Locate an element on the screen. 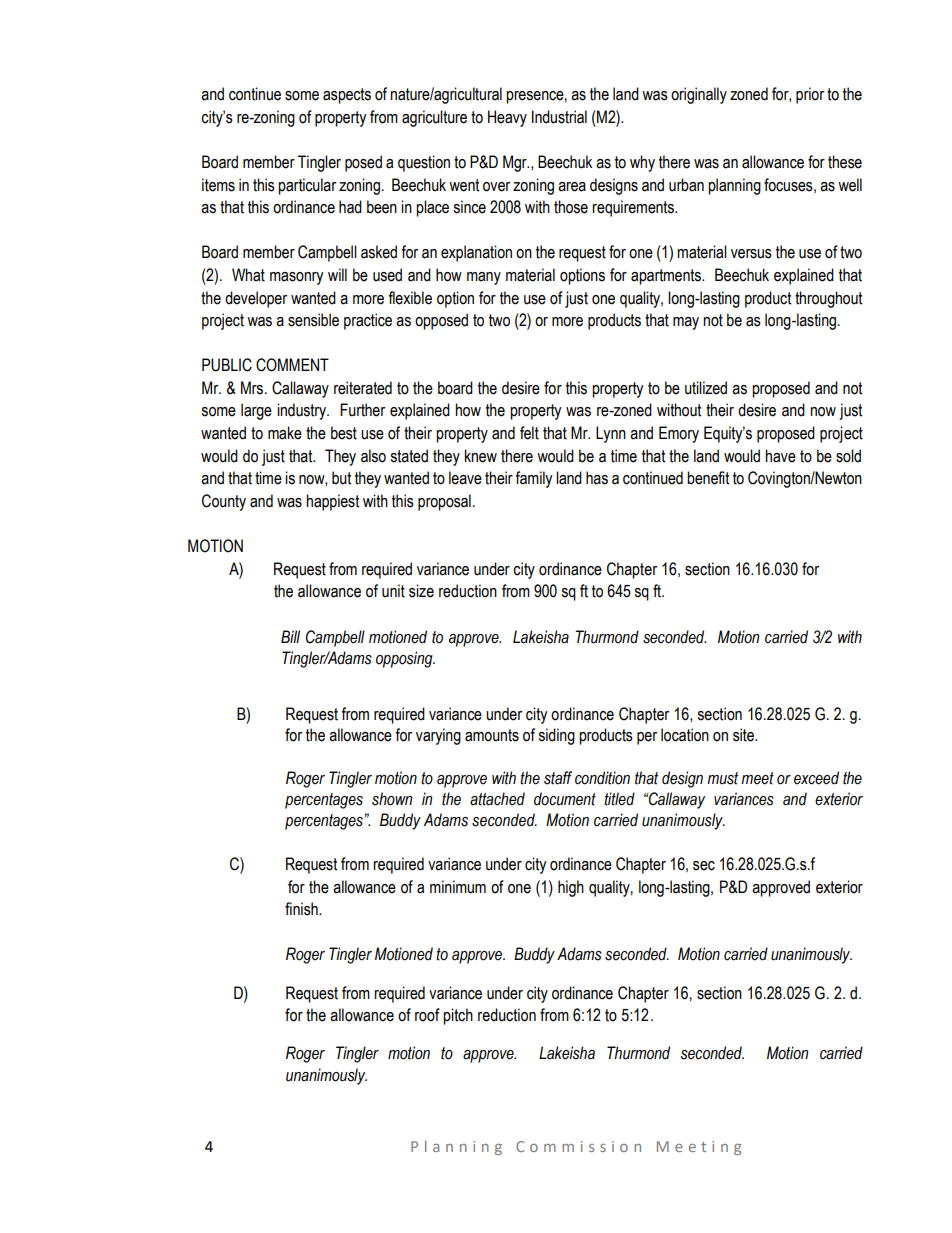 This screenshot has width=952, height=1233. prior is located at coordinates (810, 95).
